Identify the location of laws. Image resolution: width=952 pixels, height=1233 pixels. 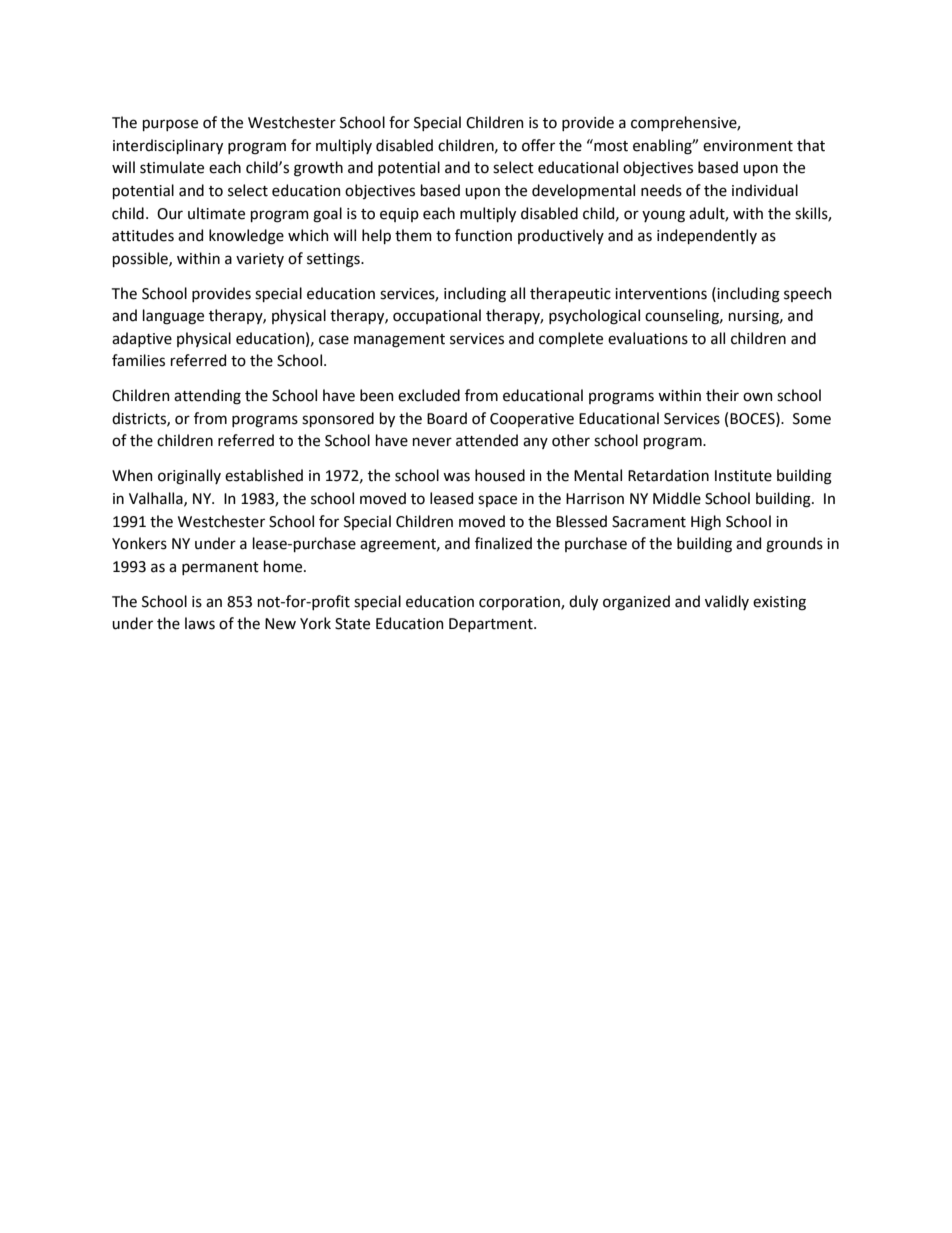
(200, 623).
